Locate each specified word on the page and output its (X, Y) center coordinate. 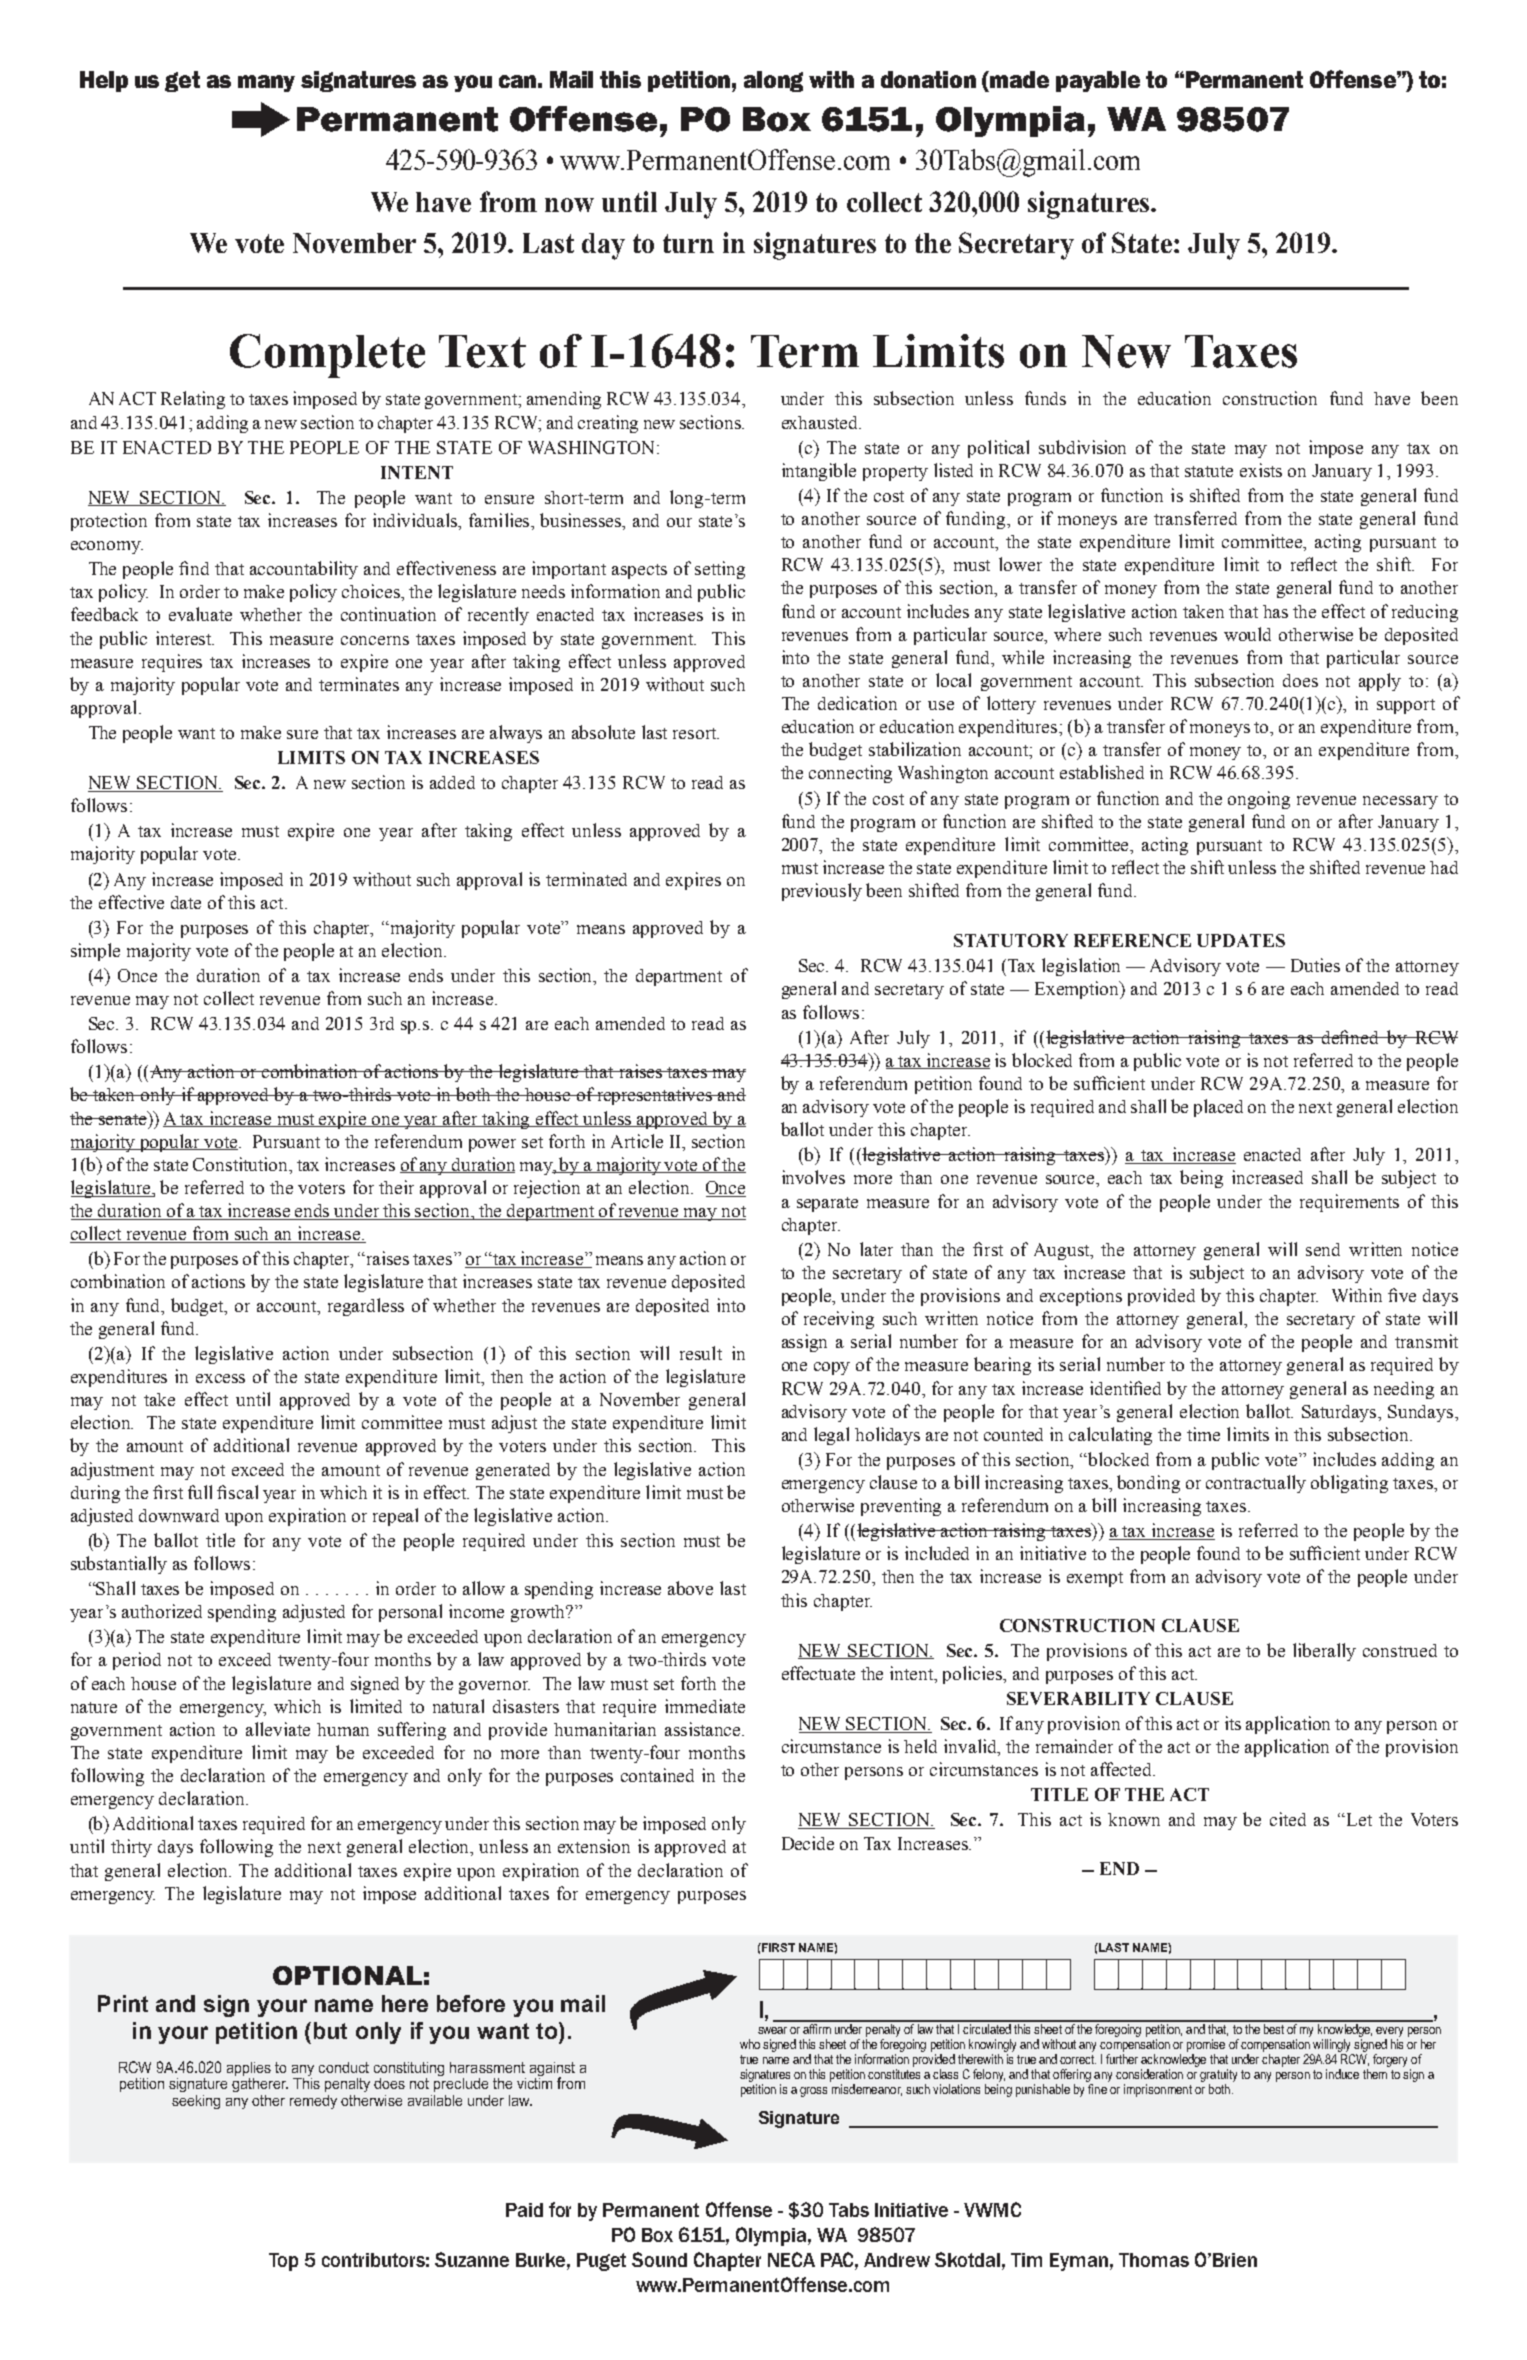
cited (1288, 1819)
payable (1098, 81)
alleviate (278, 1729)
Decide (808, 1843)
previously (822, 892)
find (194, 568)
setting (720, 570)
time (1203, 1434)
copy (832, 1368)
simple (95, 952)
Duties (1315, 965)
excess (220, 1378)
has (1275, 611)
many (266, 83)
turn (688, 243)
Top (283, 2262)
